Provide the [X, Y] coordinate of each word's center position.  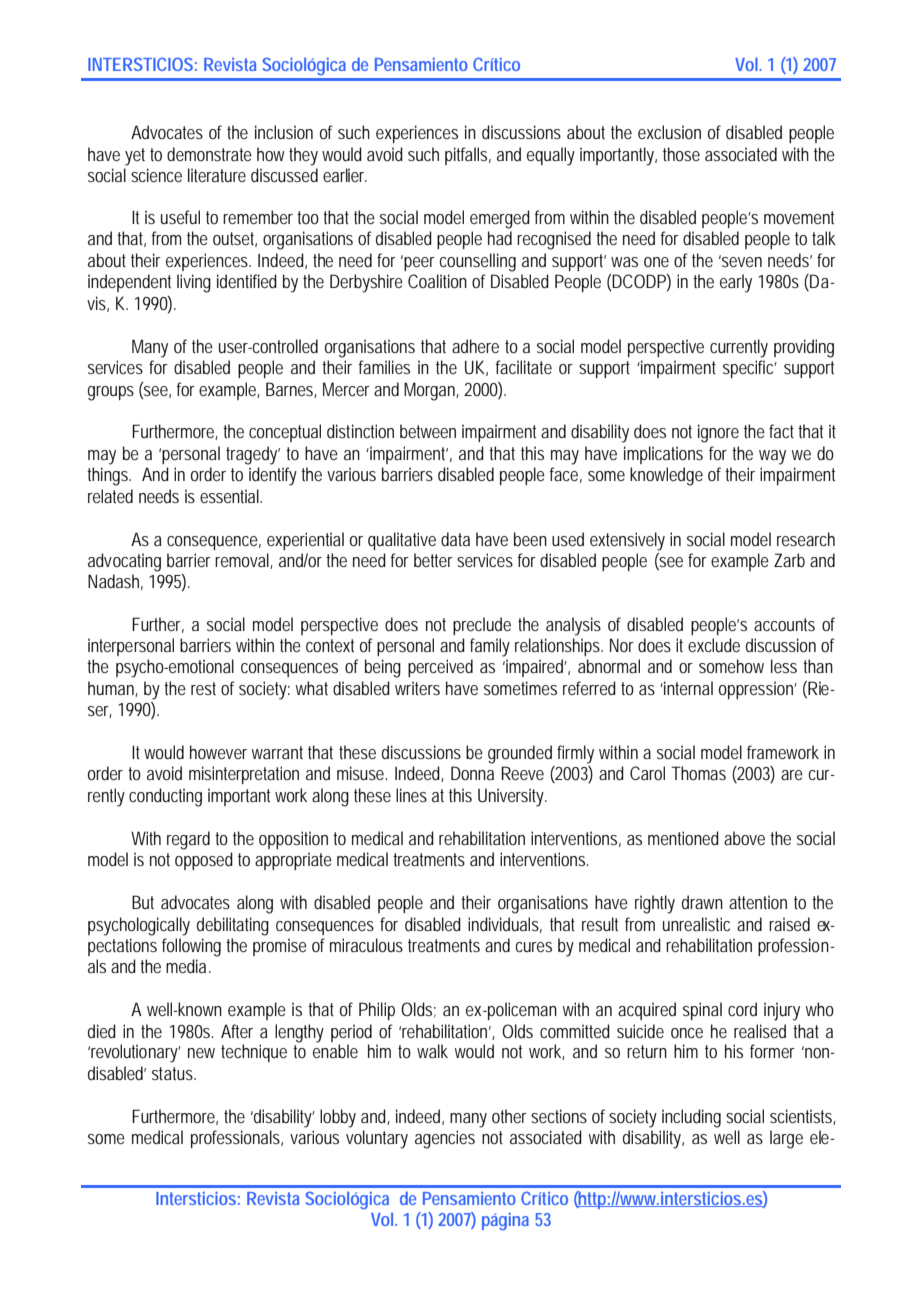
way [772, 457]
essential [231, 496]
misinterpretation [244, 775]
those [681, 154]
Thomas [698, 773]
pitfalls [468, 156]
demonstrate [209, 154]
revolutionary [136, 1053]
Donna [472, 773]
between [428, 431]
